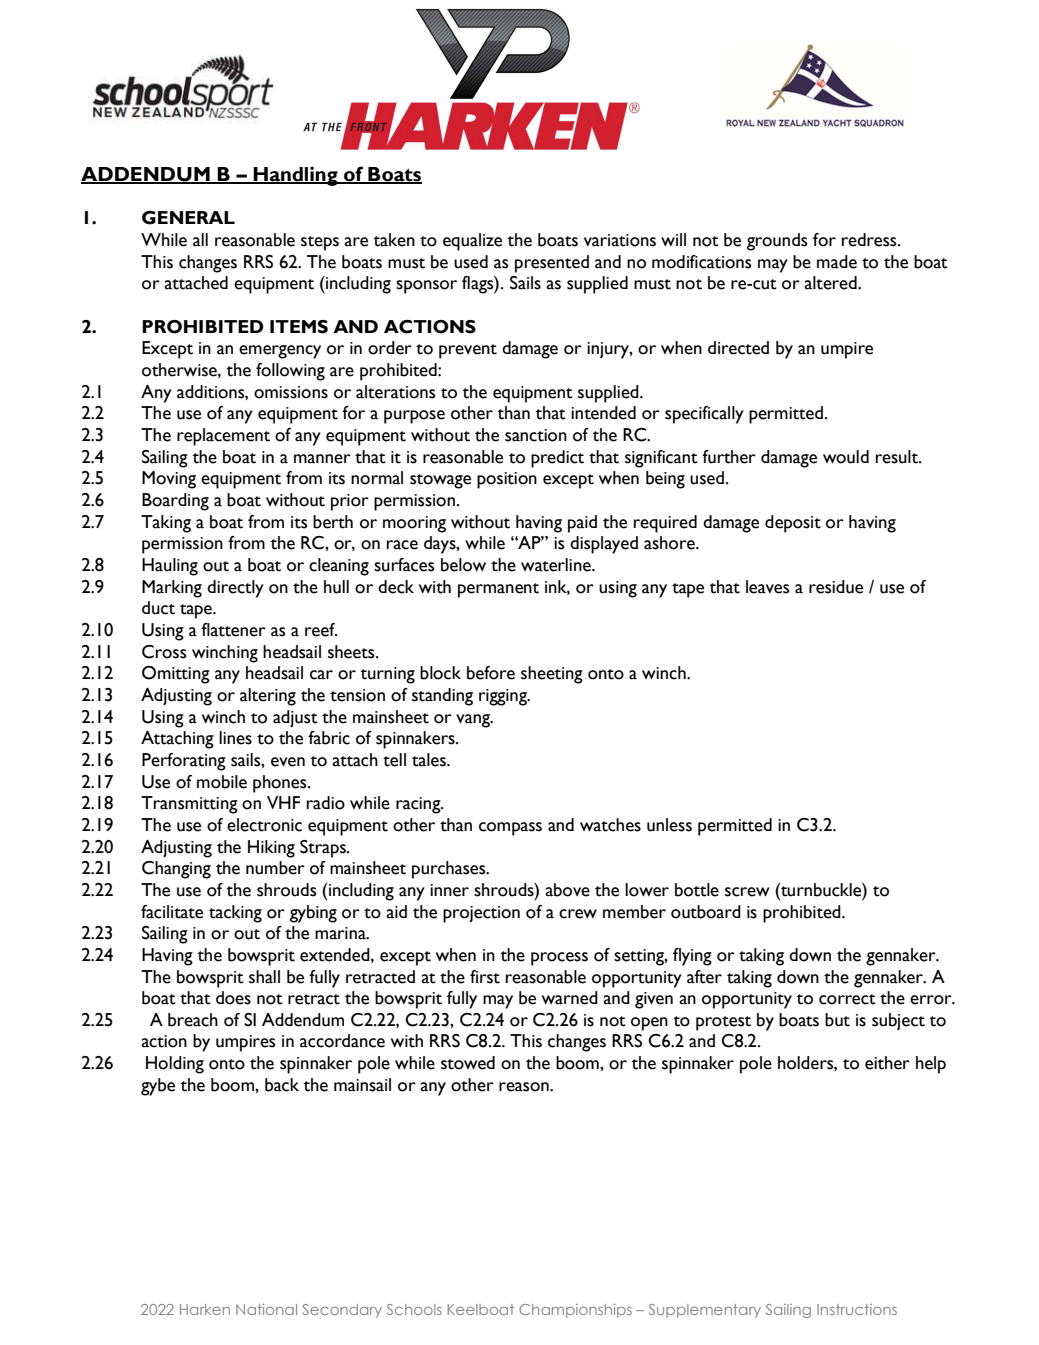 This image has width=1039, height=1345. Describe the element at coordinates (870, 240) in the image. I see `redress` at that location.
